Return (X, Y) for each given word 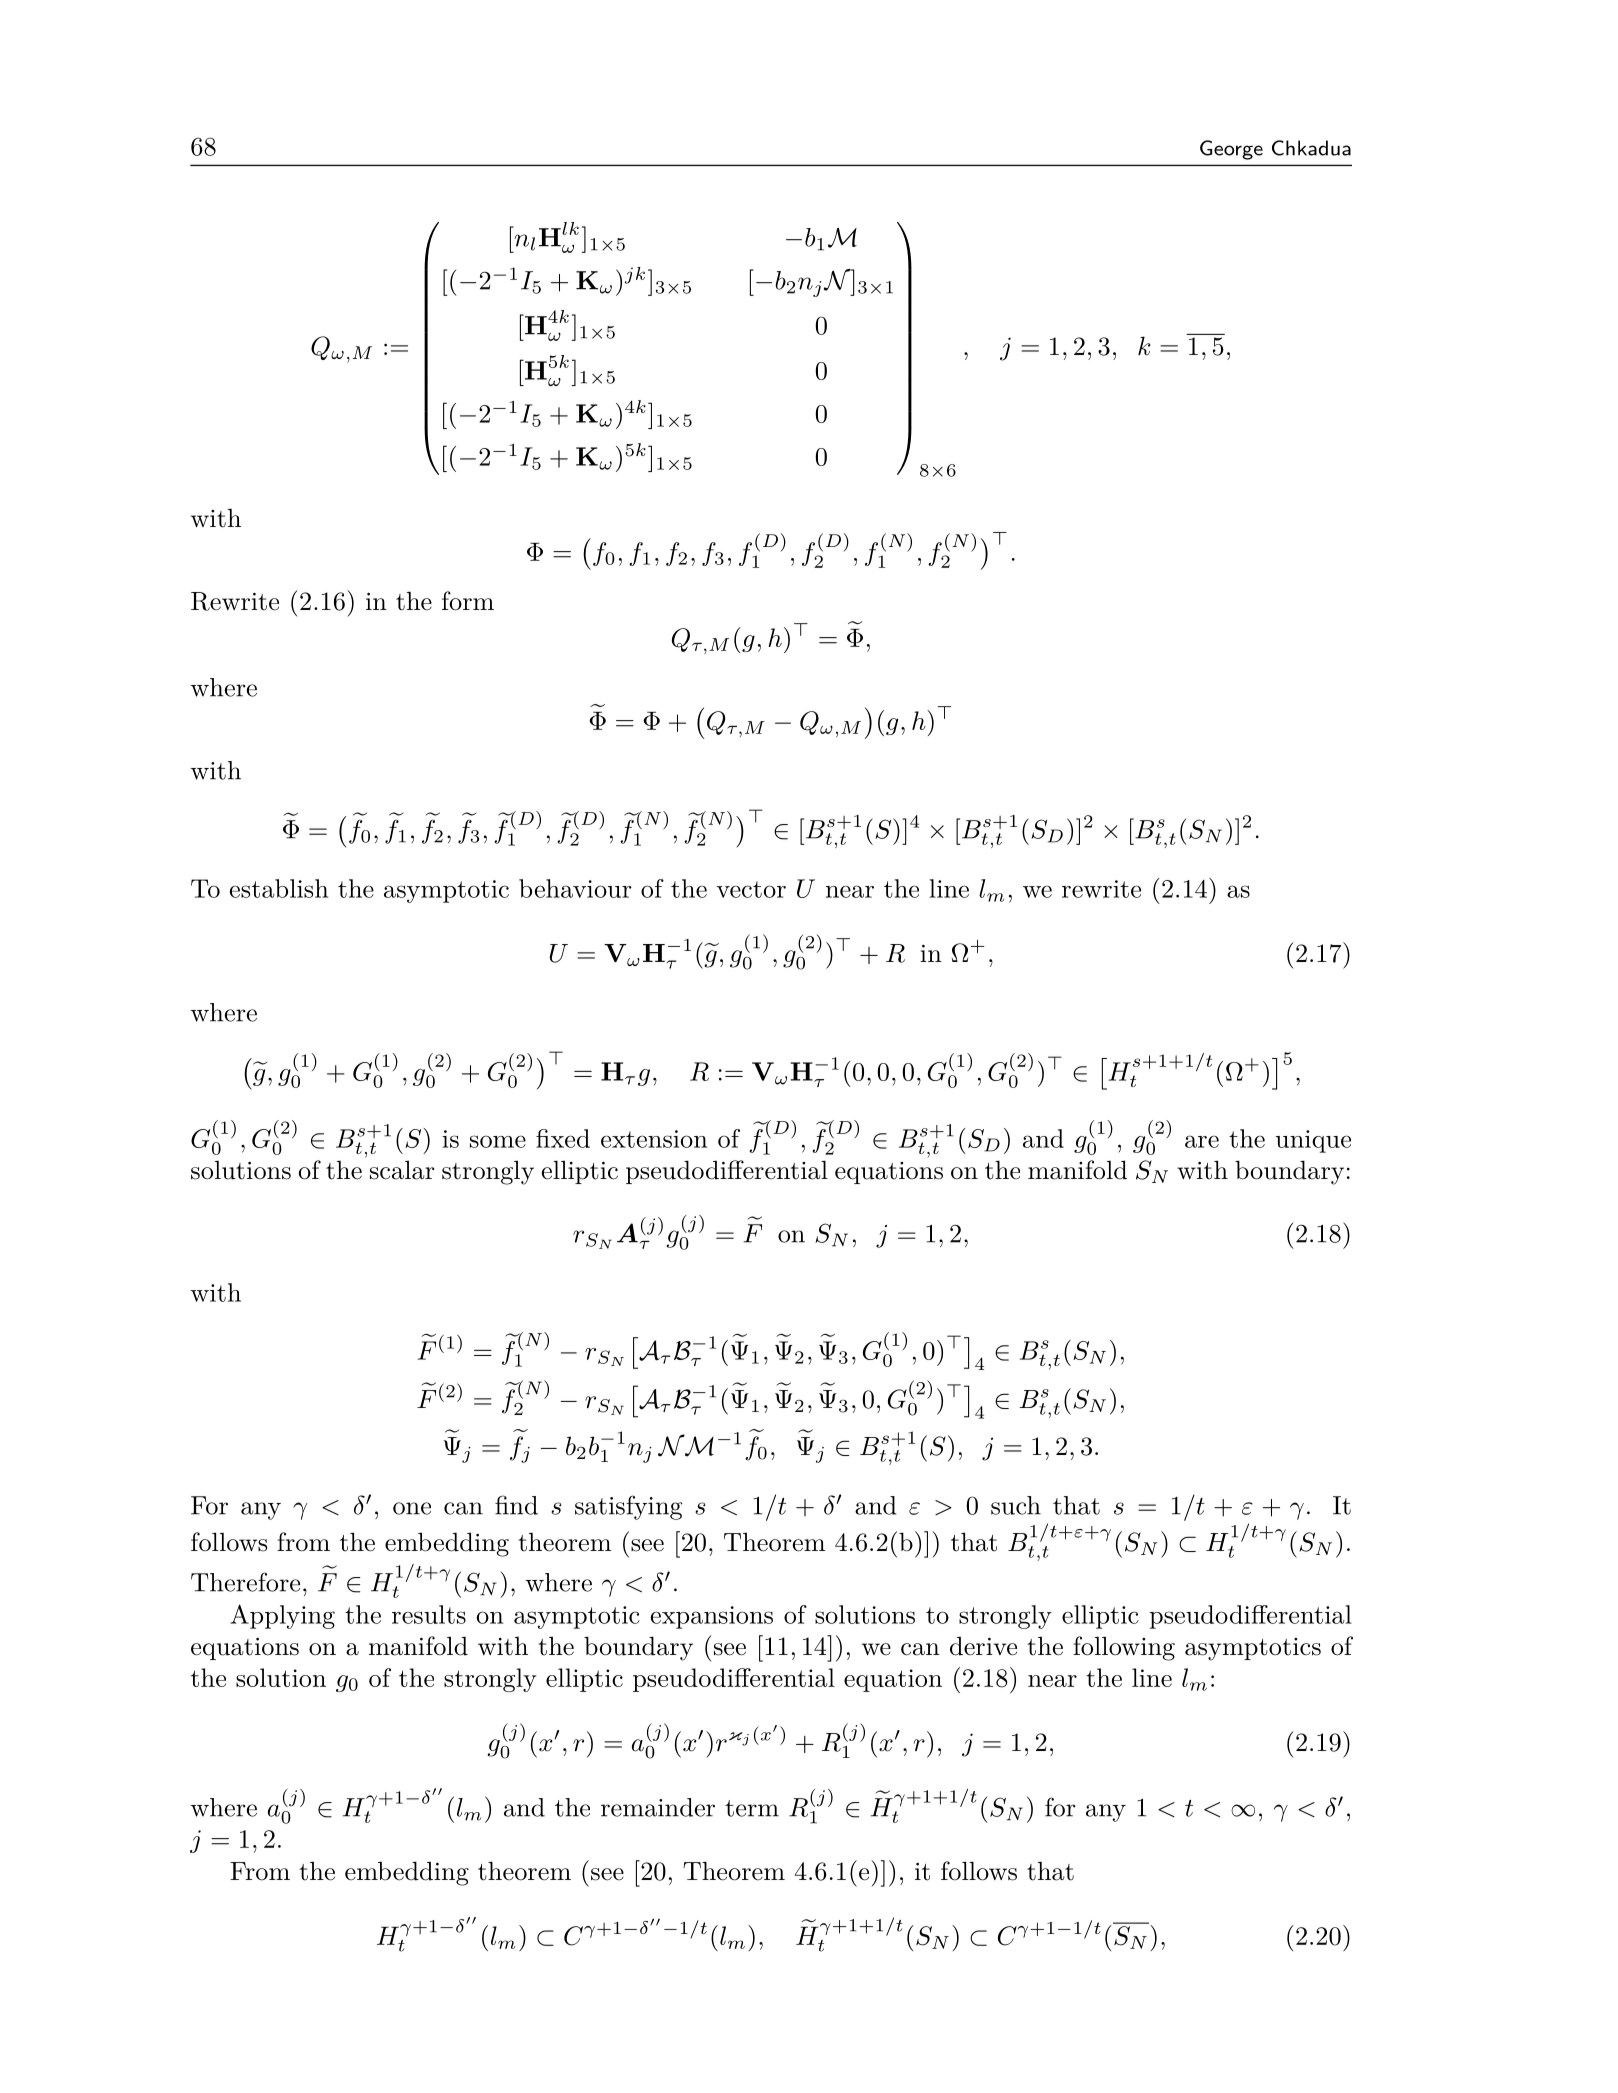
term (752, 1808)
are (1202, 1141)
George (1231, 150)
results (429, 1614)
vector (751, 889)
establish (278, 888)
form (468, 601)
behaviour (575, 888)
